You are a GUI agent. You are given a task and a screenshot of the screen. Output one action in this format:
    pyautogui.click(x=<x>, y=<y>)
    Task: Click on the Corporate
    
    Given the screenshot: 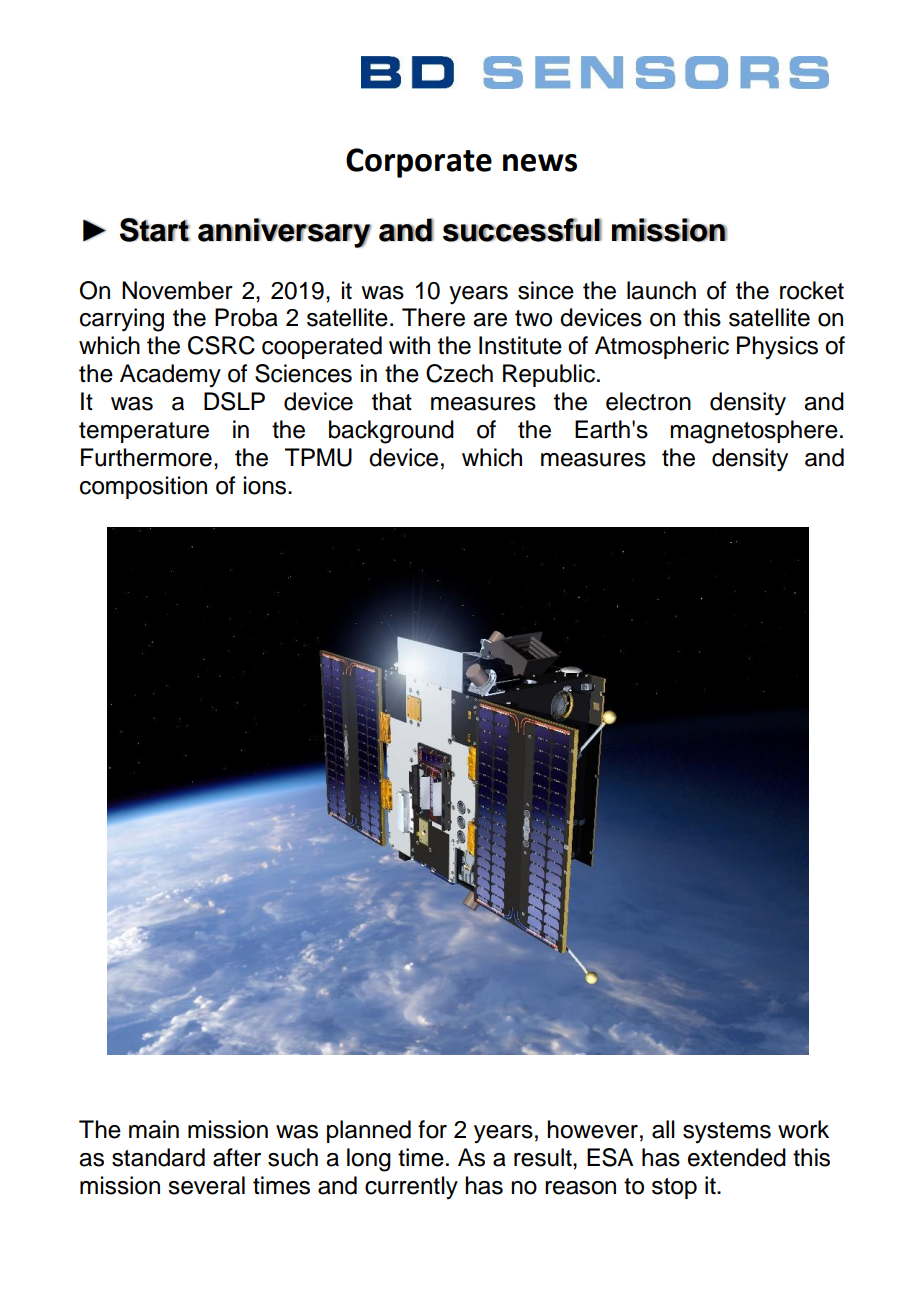 What is the action you would take?
    pyautogui.click(x=419, y=163)
